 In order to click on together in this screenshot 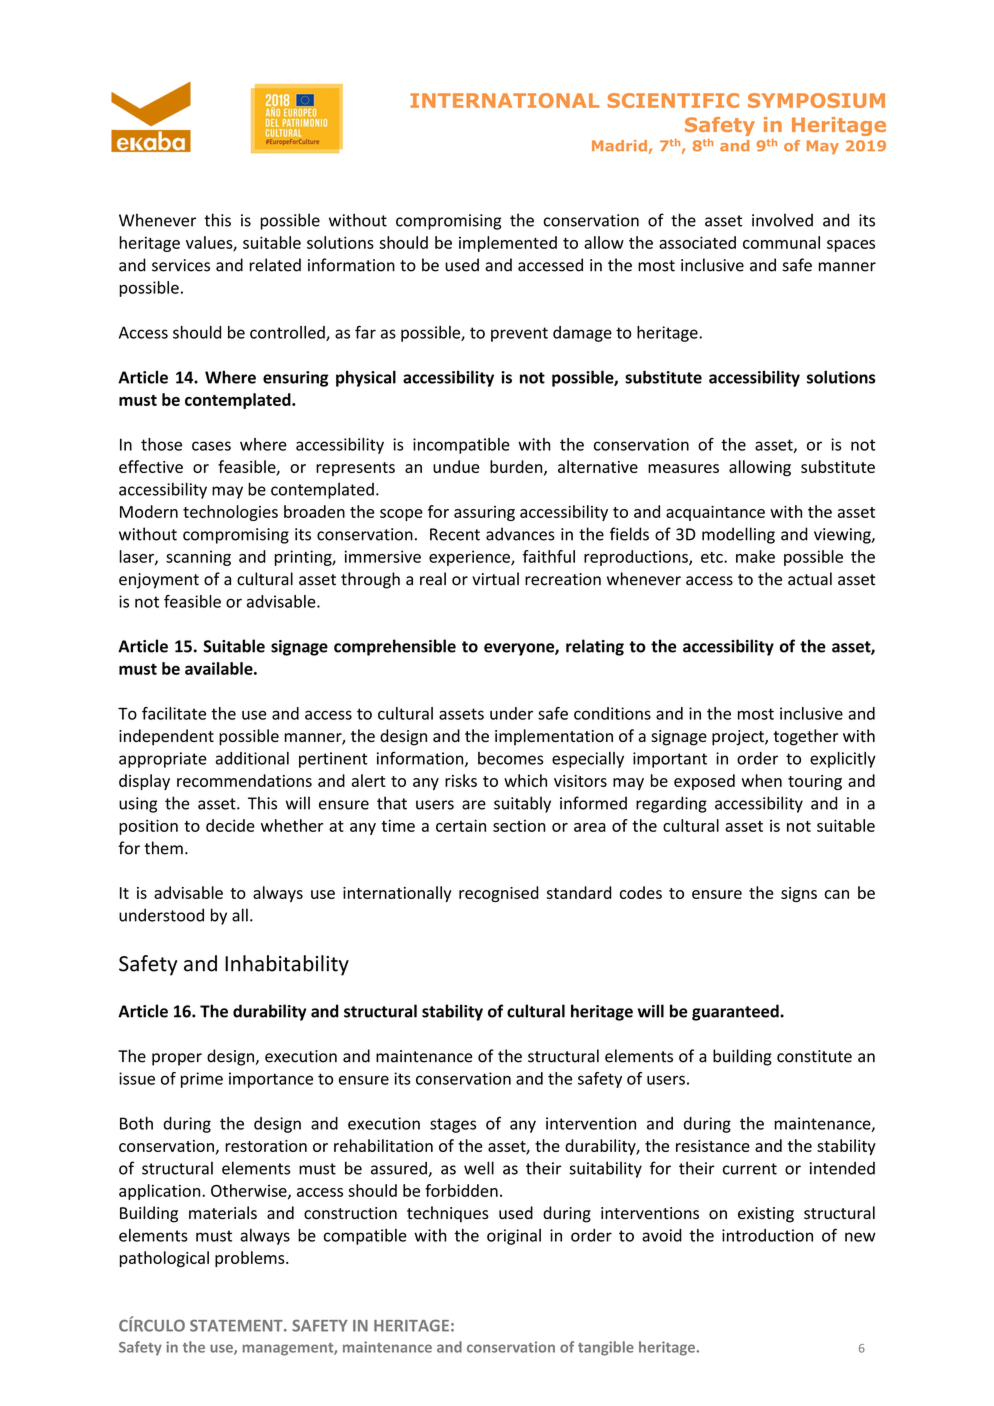, I will do `click(806, 737)`.
